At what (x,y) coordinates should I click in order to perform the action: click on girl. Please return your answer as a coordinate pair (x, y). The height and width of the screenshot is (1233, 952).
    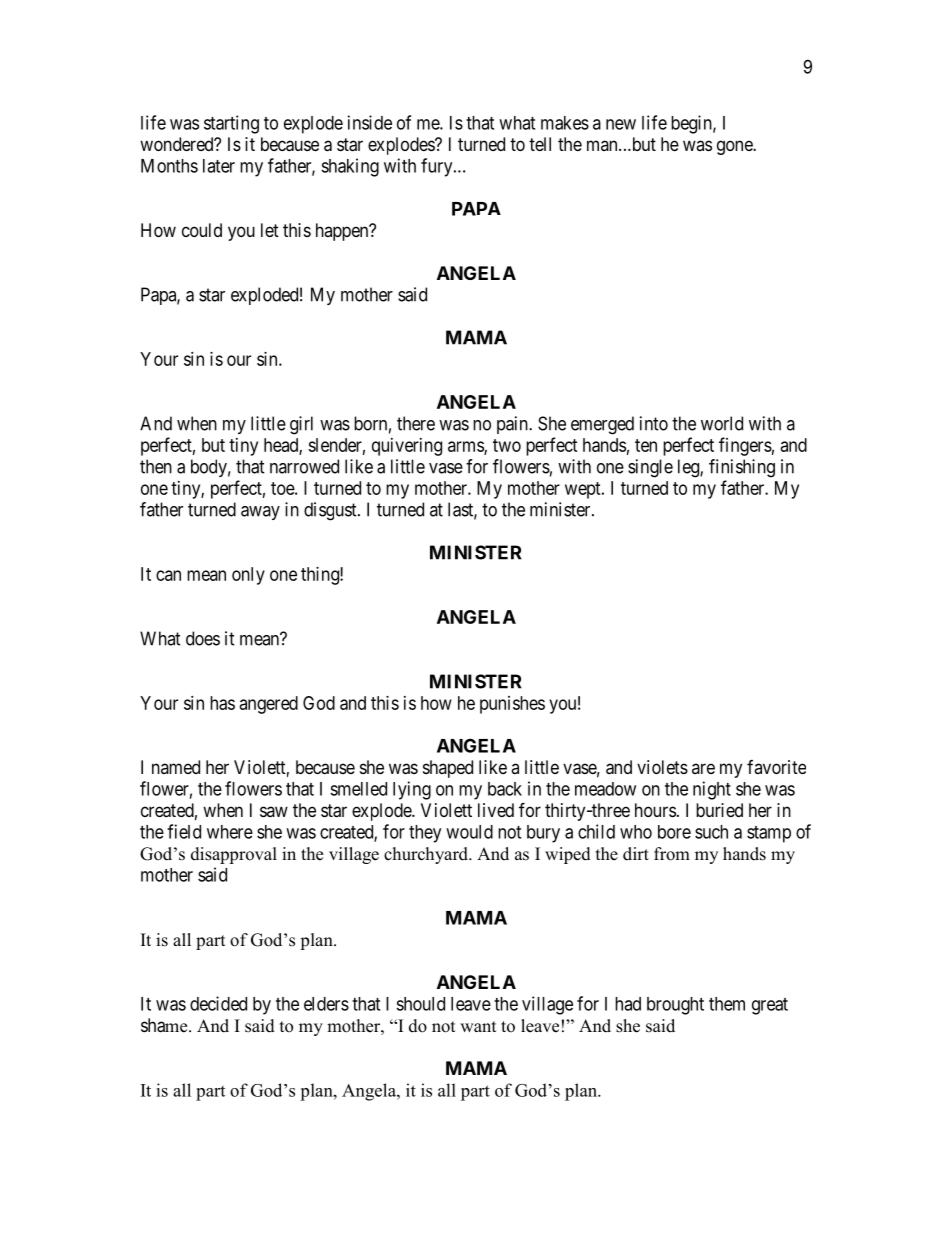
    Looking at the image, I should click on (301, 425).
